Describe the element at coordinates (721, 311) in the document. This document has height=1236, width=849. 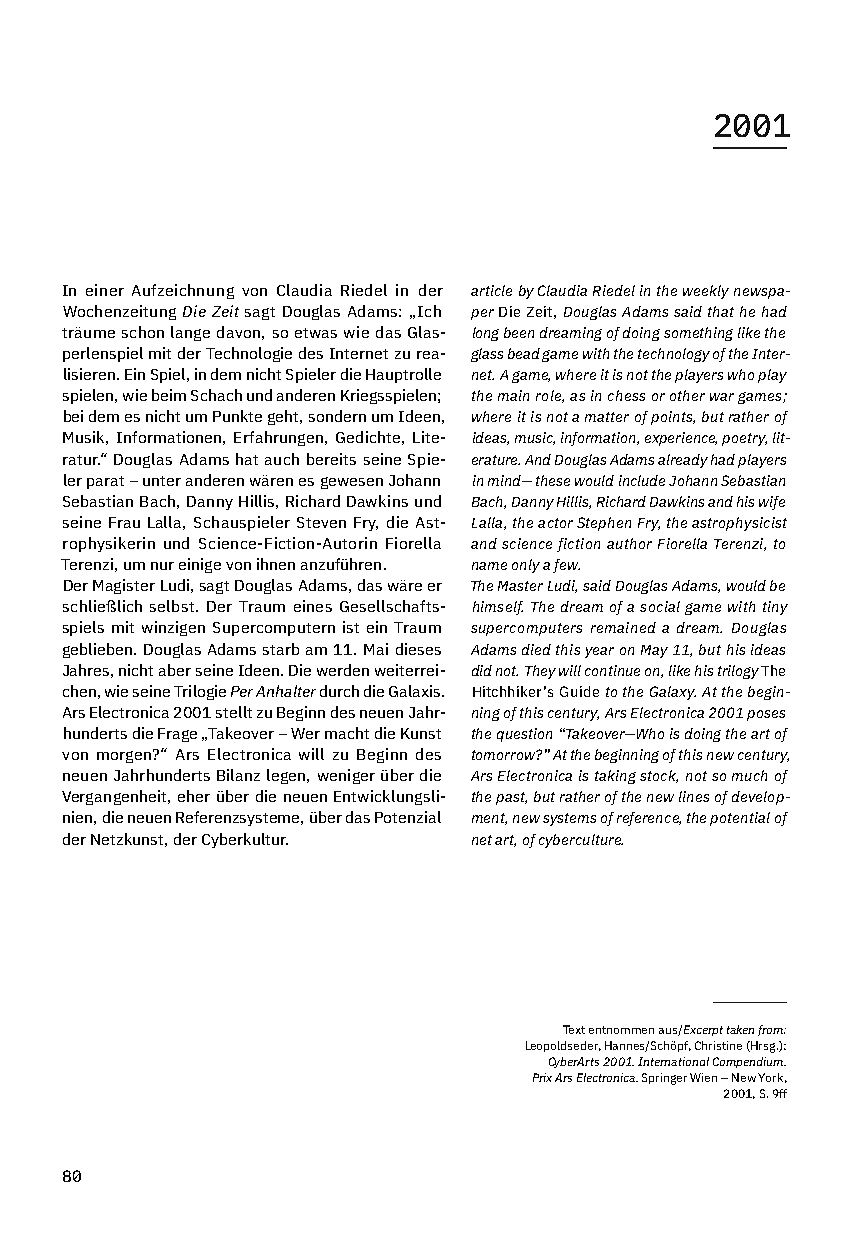
I see `that` at that location.
